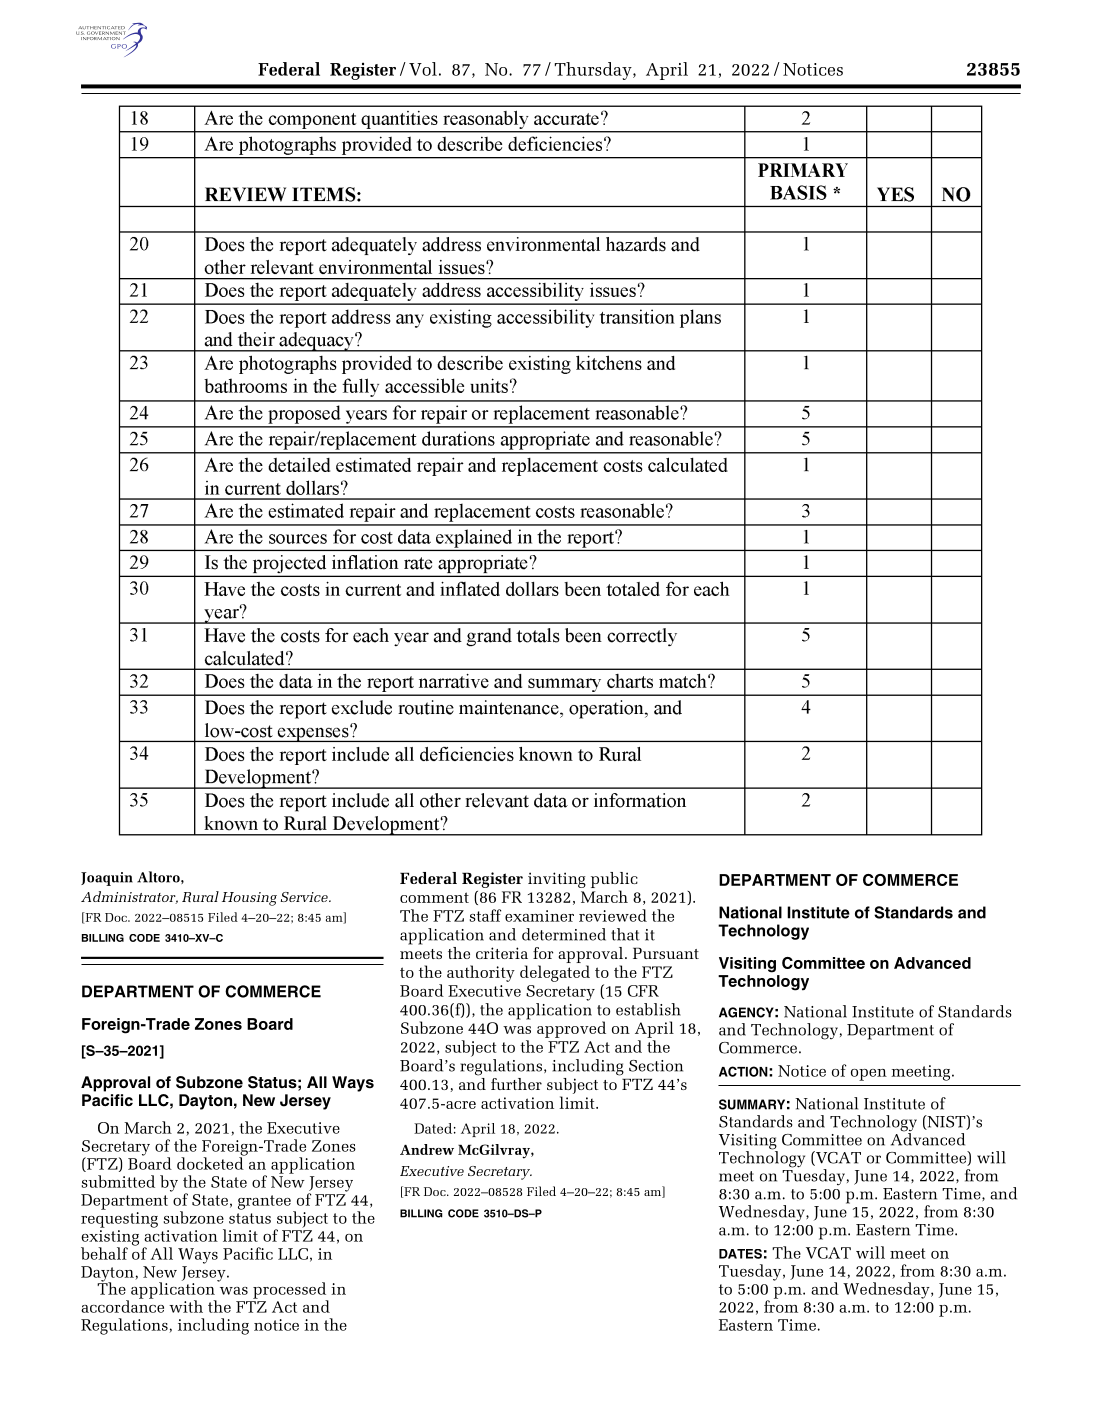  Describe the element at coordinates (107, 879) in the screenshot. I see `Joaquin` at that location.
